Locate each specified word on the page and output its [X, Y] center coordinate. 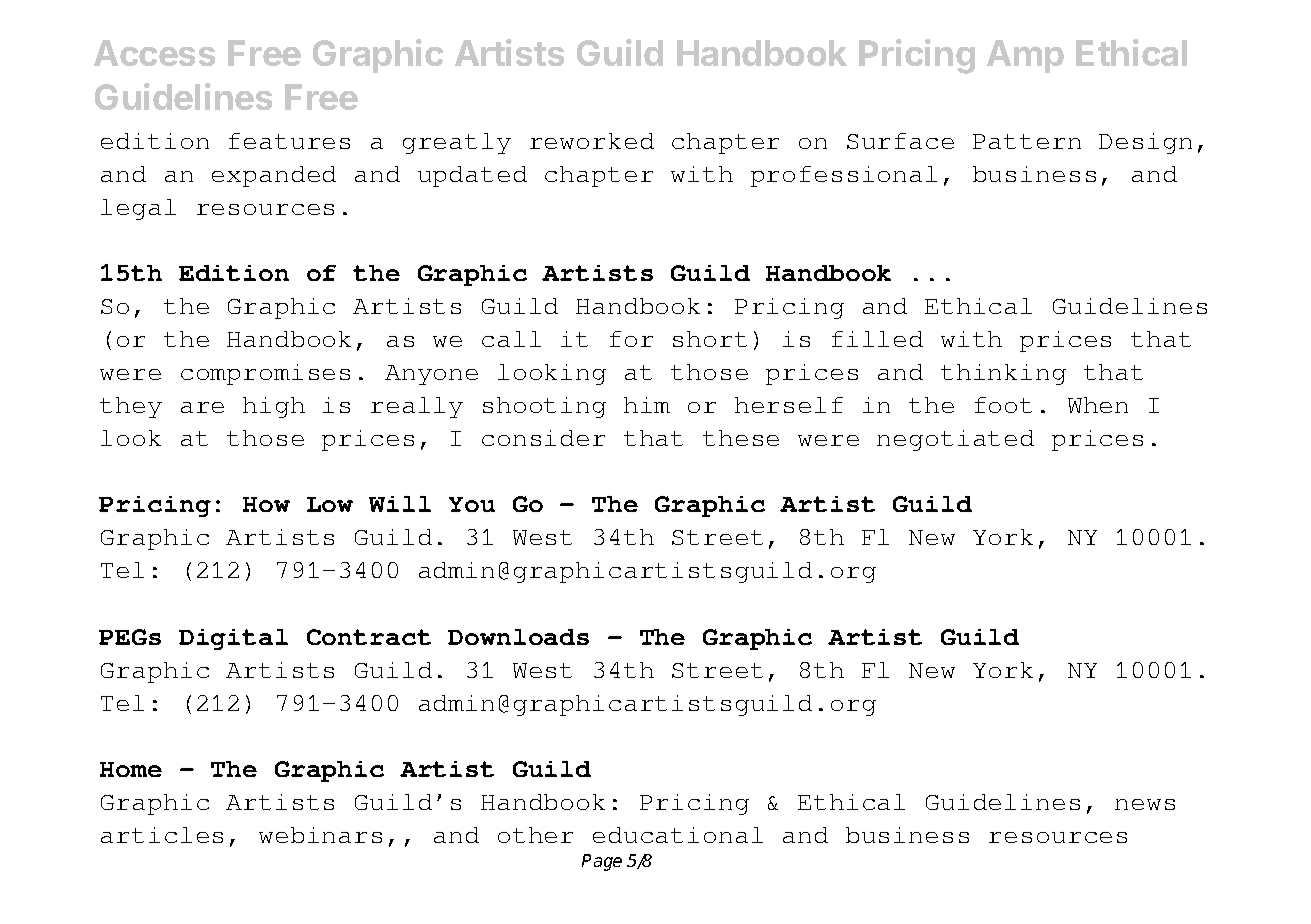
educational [678, 835]
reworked [592, 141]
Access [154, 53]
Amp [1025, 56]
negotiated [955, 440]
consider [543, 438]
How [266, 504]
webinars [320, 835]
